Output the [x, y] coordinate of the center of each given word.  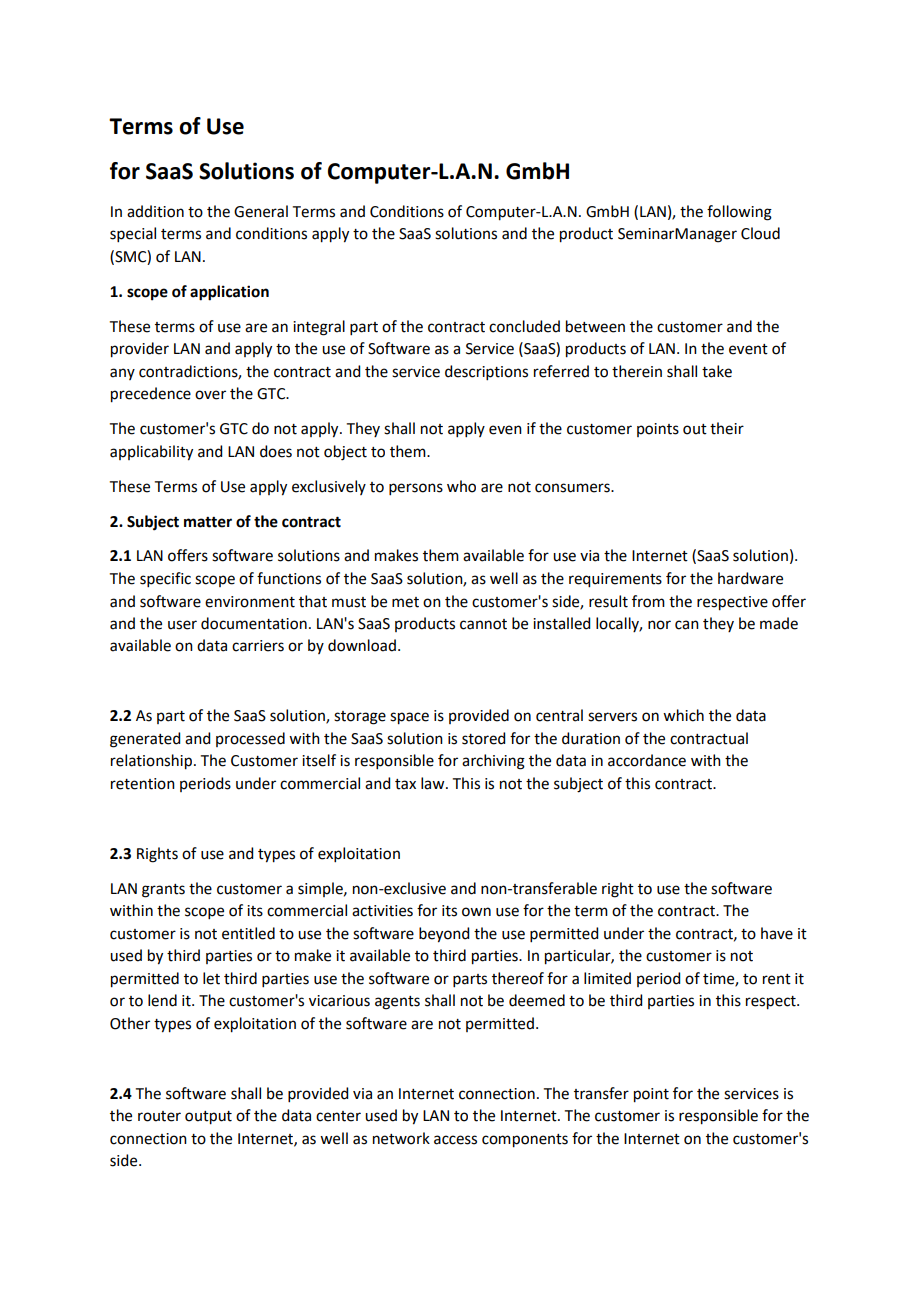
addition [155, 211]
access [455, 1140]
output [208, 1118]
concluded [524, 326]
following [739, 213]
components [525, 1141]
